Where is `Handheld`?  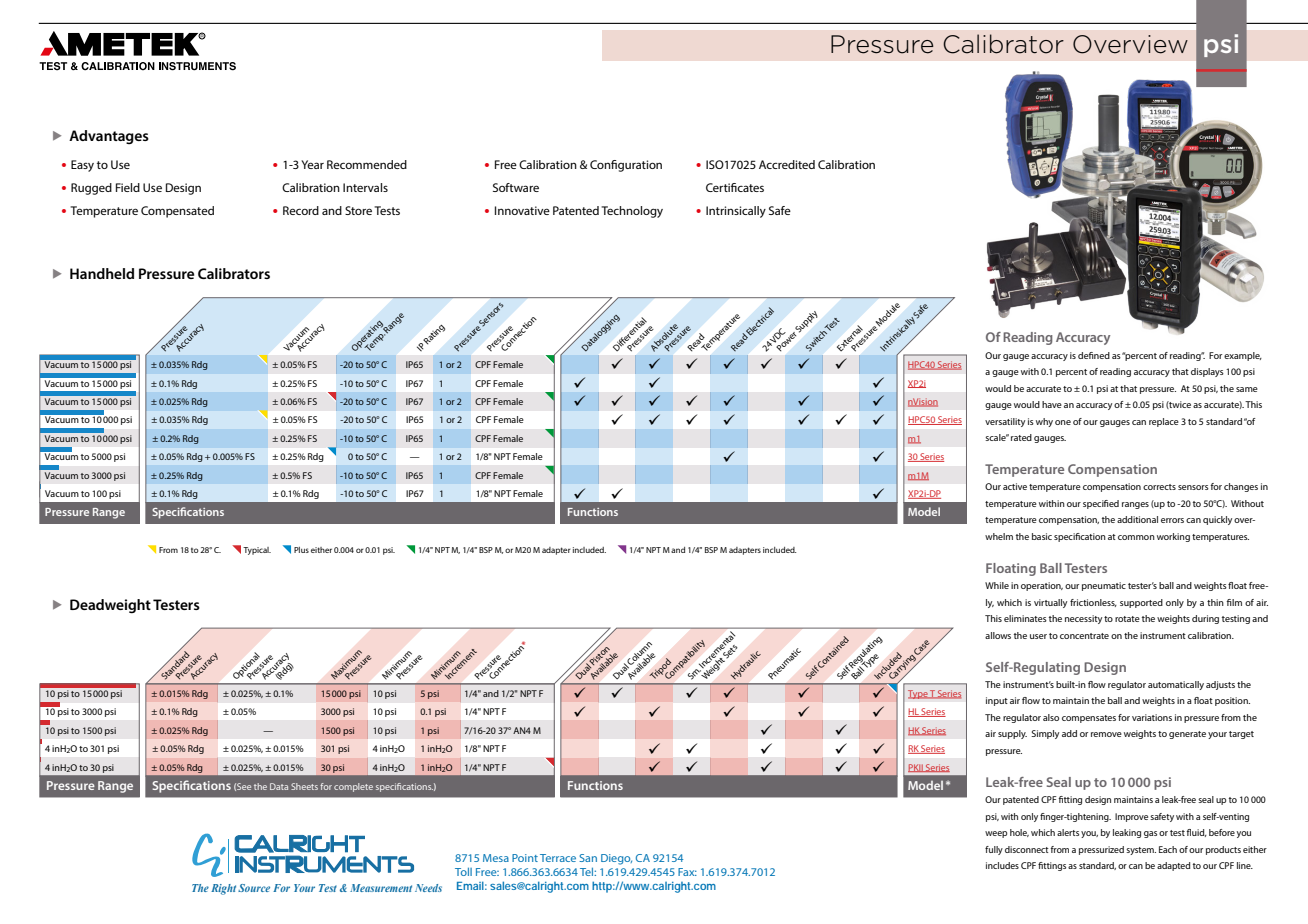 Handheld is located at coordinates (102, 273).
